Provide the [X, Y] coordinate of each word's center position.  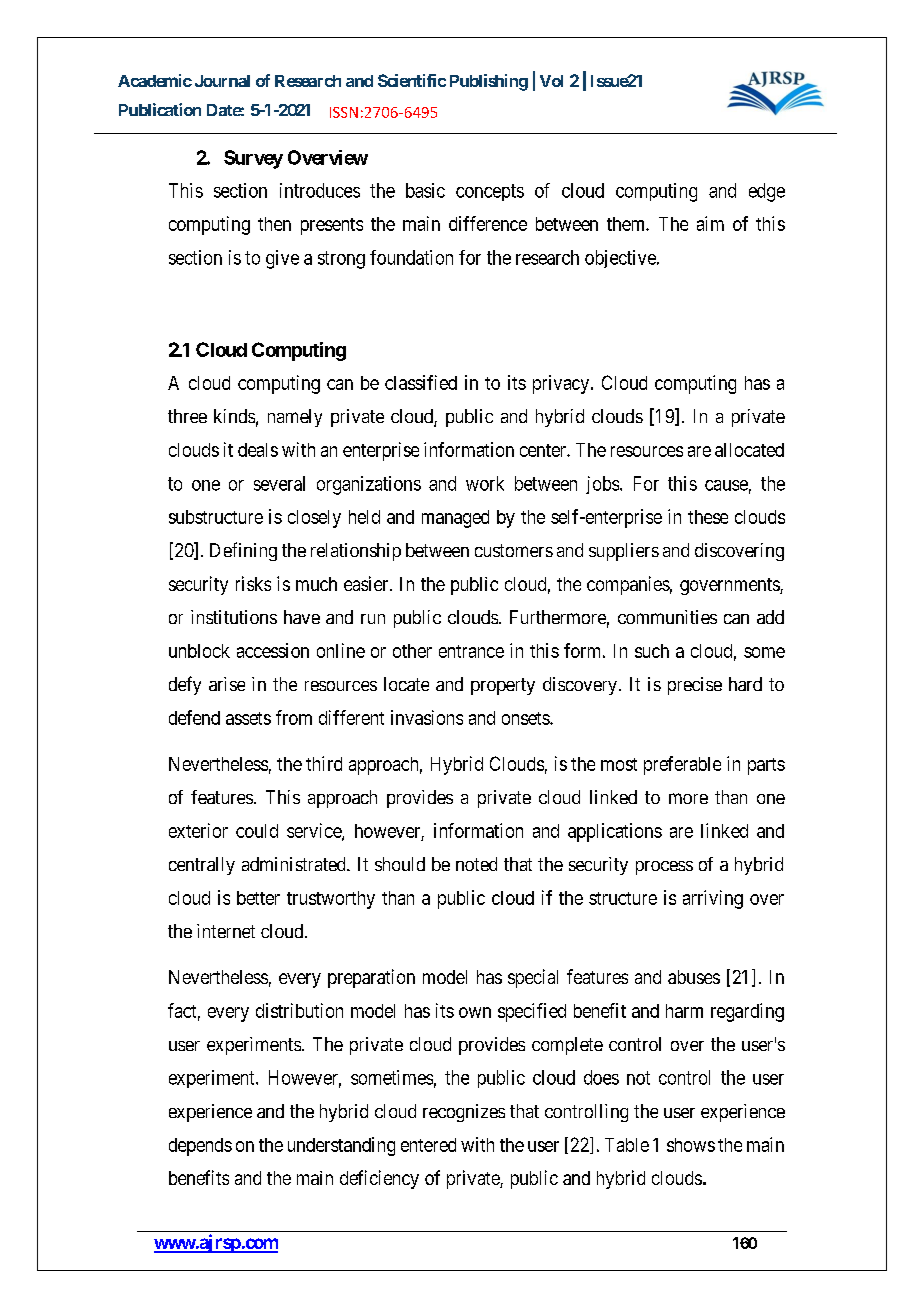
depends [200, 1147]
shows [691, 1145]
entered [428, 1145]
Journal [222, 81]
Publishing [489, 82]
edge [767, 192]
